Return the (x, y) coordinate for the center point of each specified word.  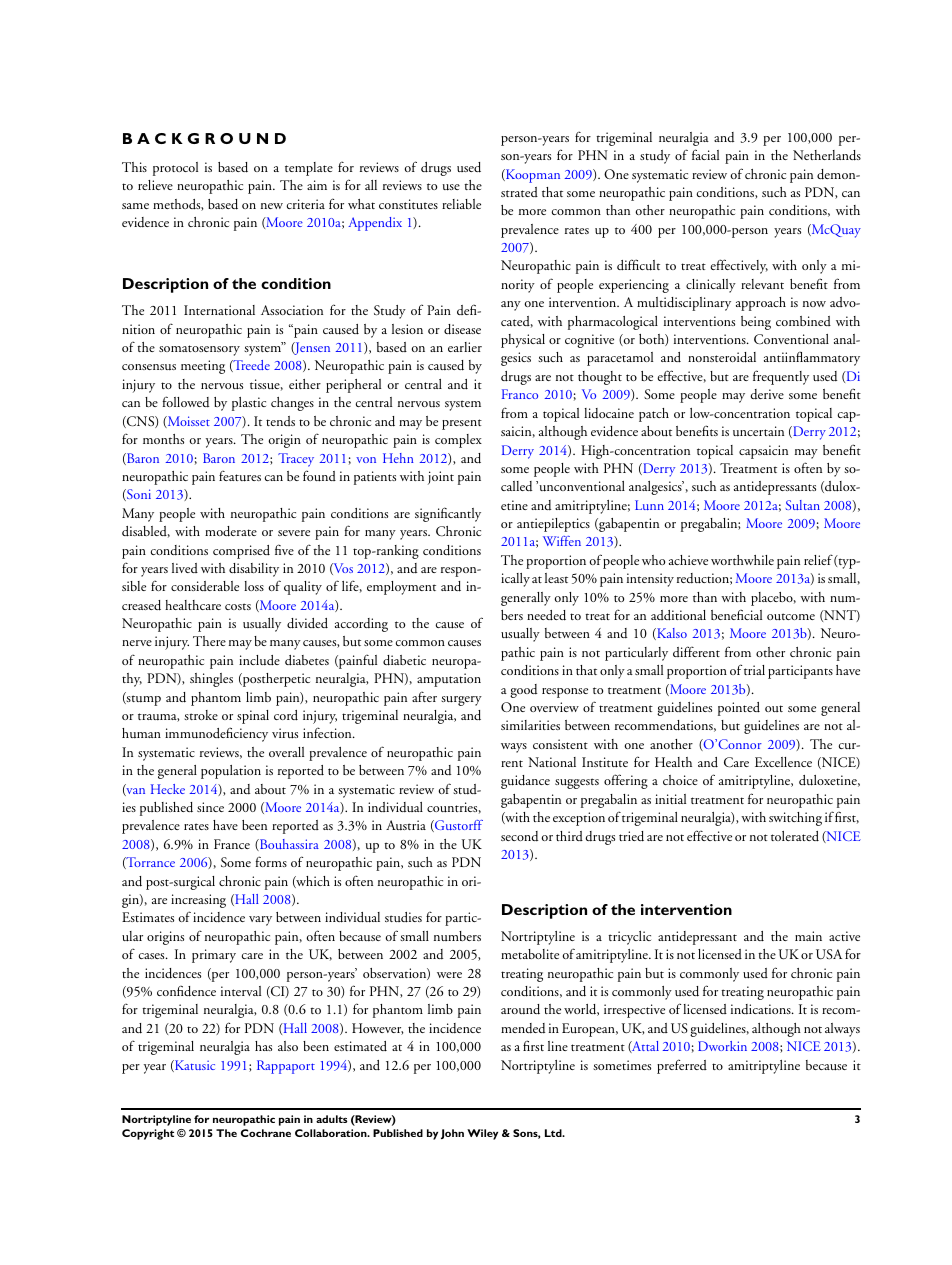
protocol (175, 169)
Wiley (482, 1134)
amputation (449, 680)
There (209, 641)
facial (705, 154)
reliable (461, 204)
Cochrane (266, 1133)
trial (754, 670)
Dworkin (722, 1046)
